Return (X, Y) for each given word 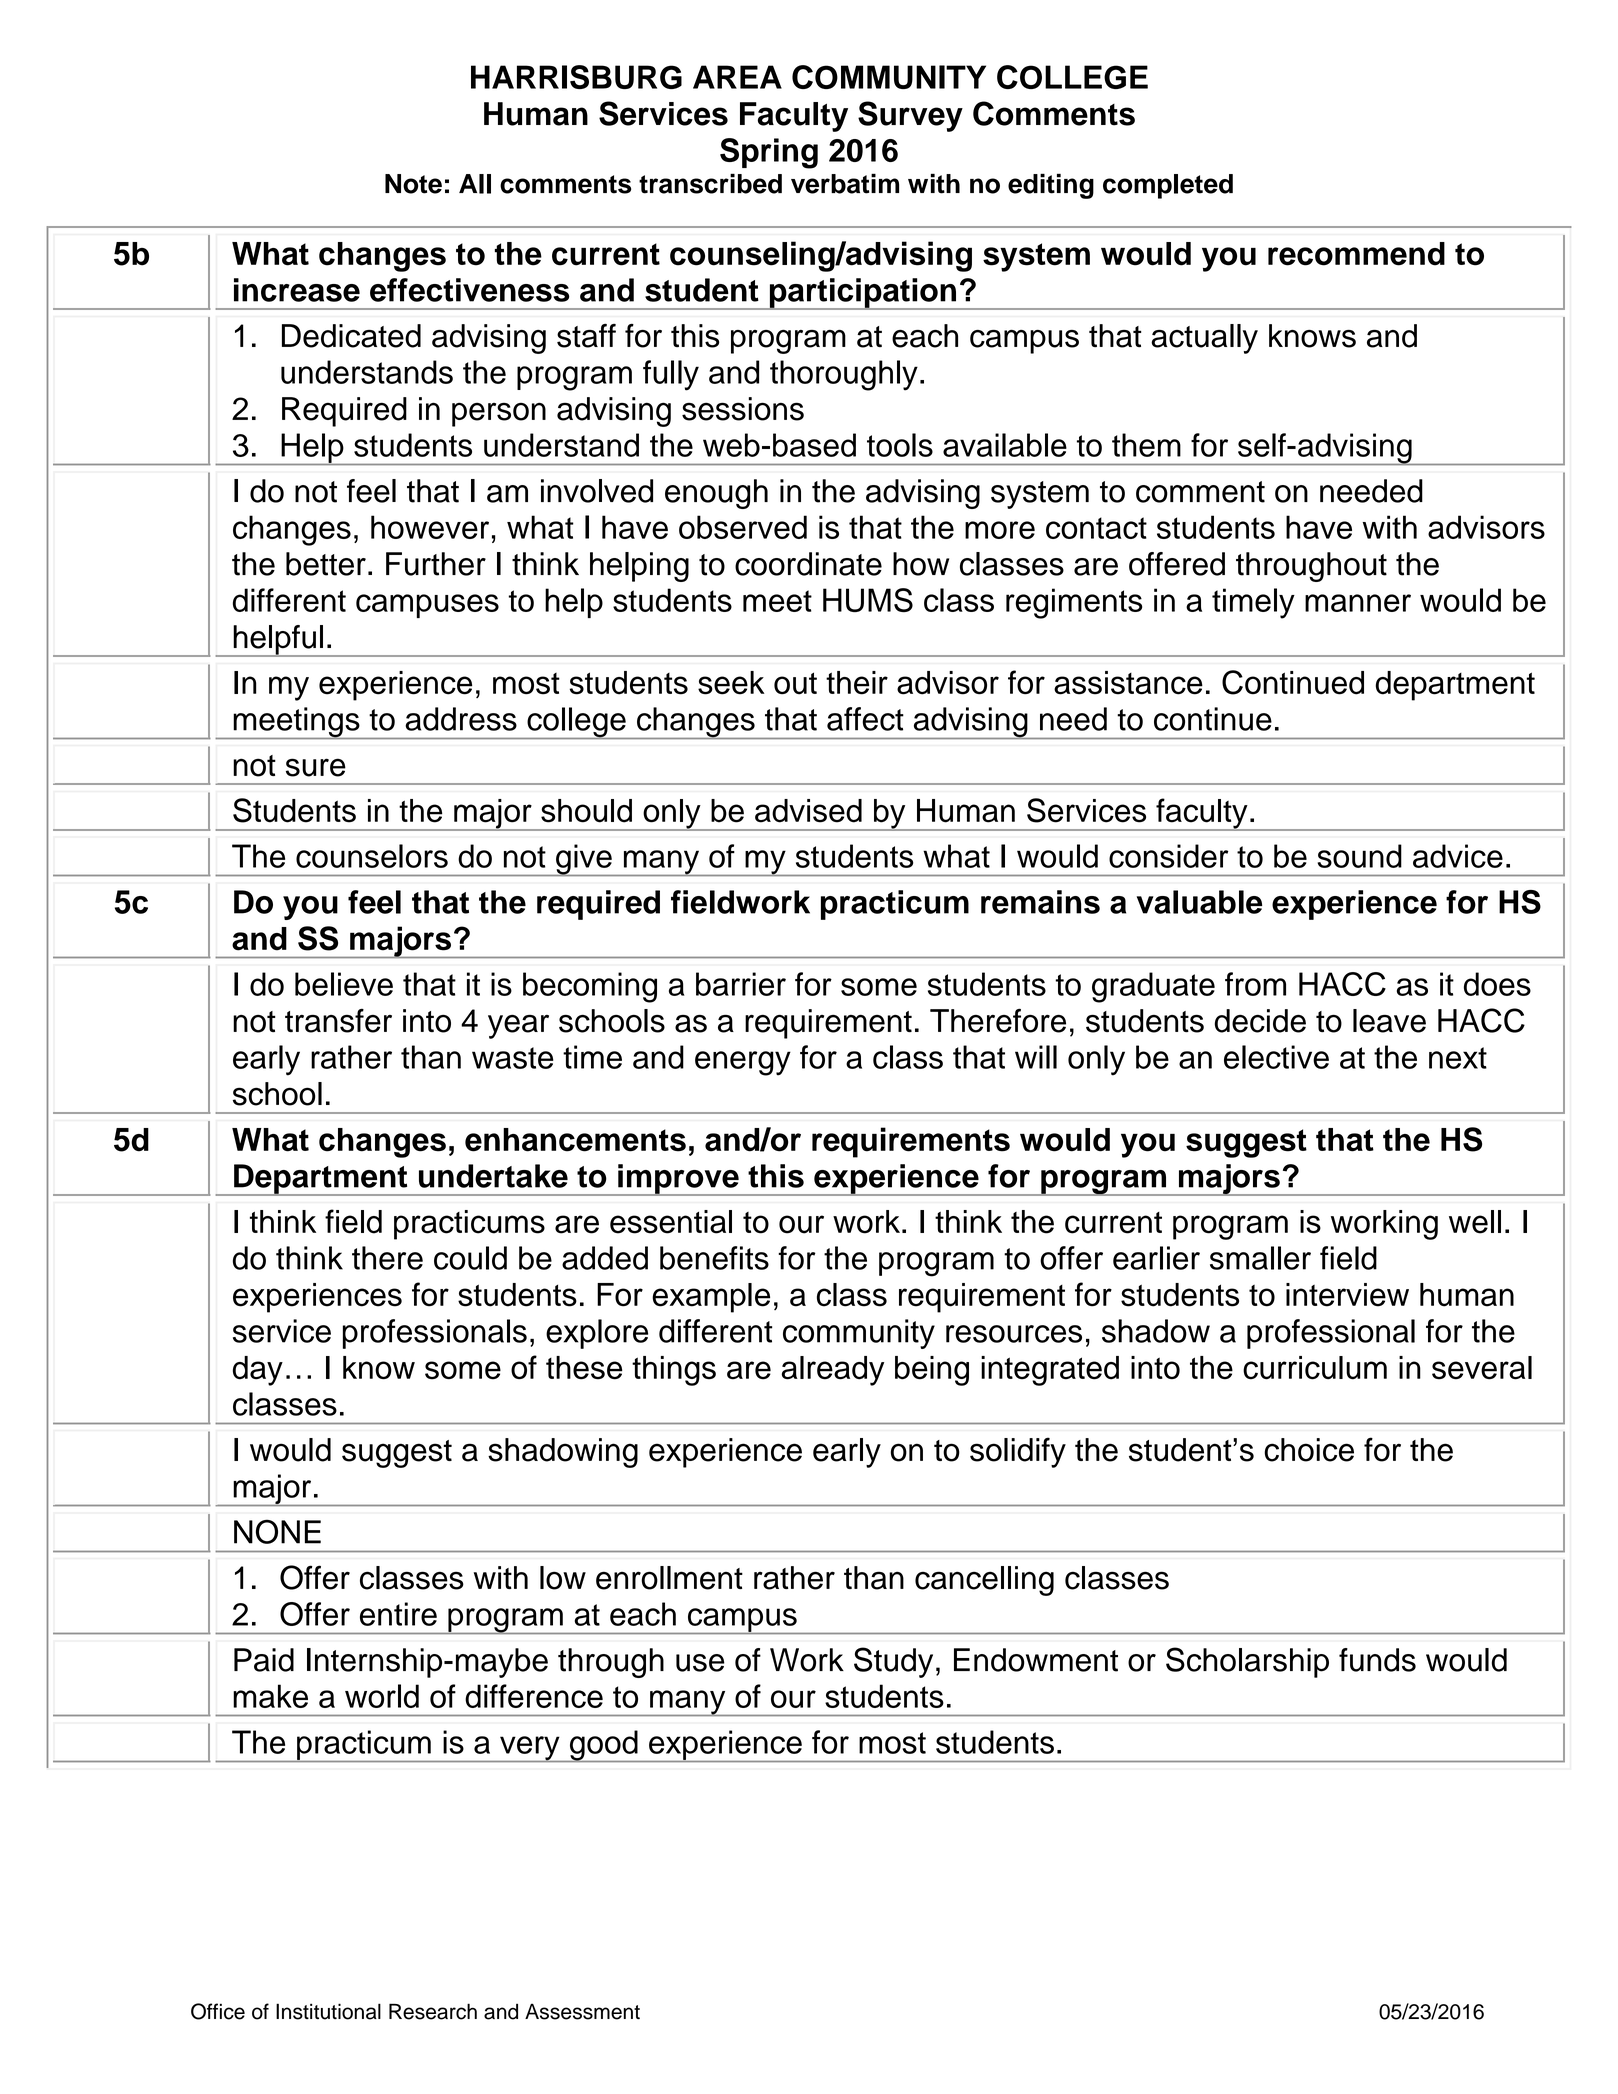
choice (1309, 1450)
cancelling (984, 1581)
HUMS (868, 600)
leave (1389, 1021)
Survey (910, 116)
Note (413, 184)
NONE (277, 1531)
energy (743, 1063)
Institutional (328, 2011)
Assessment (582, 2011)
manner (1358, 603)
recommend (1356, 254)
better (326, 564)
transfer (338, 1021)
